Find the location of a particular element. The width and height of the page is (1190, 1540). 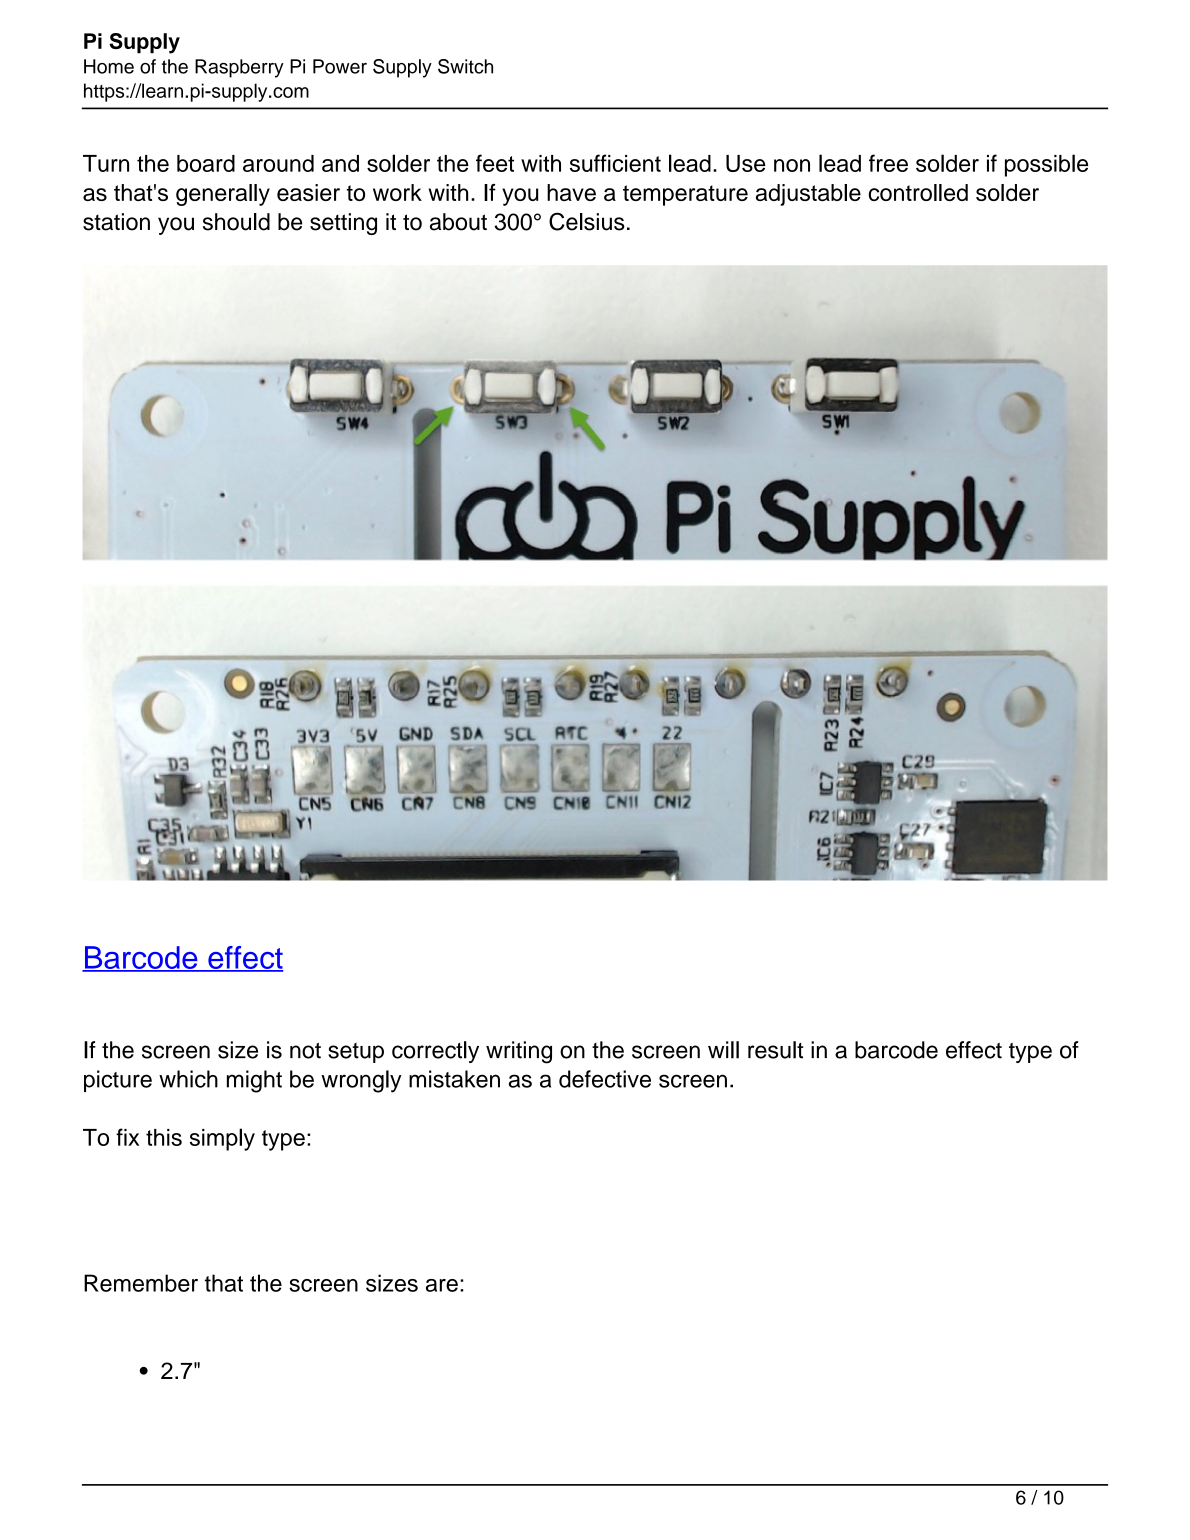

Remember is located at coordinates (141, 1283).
